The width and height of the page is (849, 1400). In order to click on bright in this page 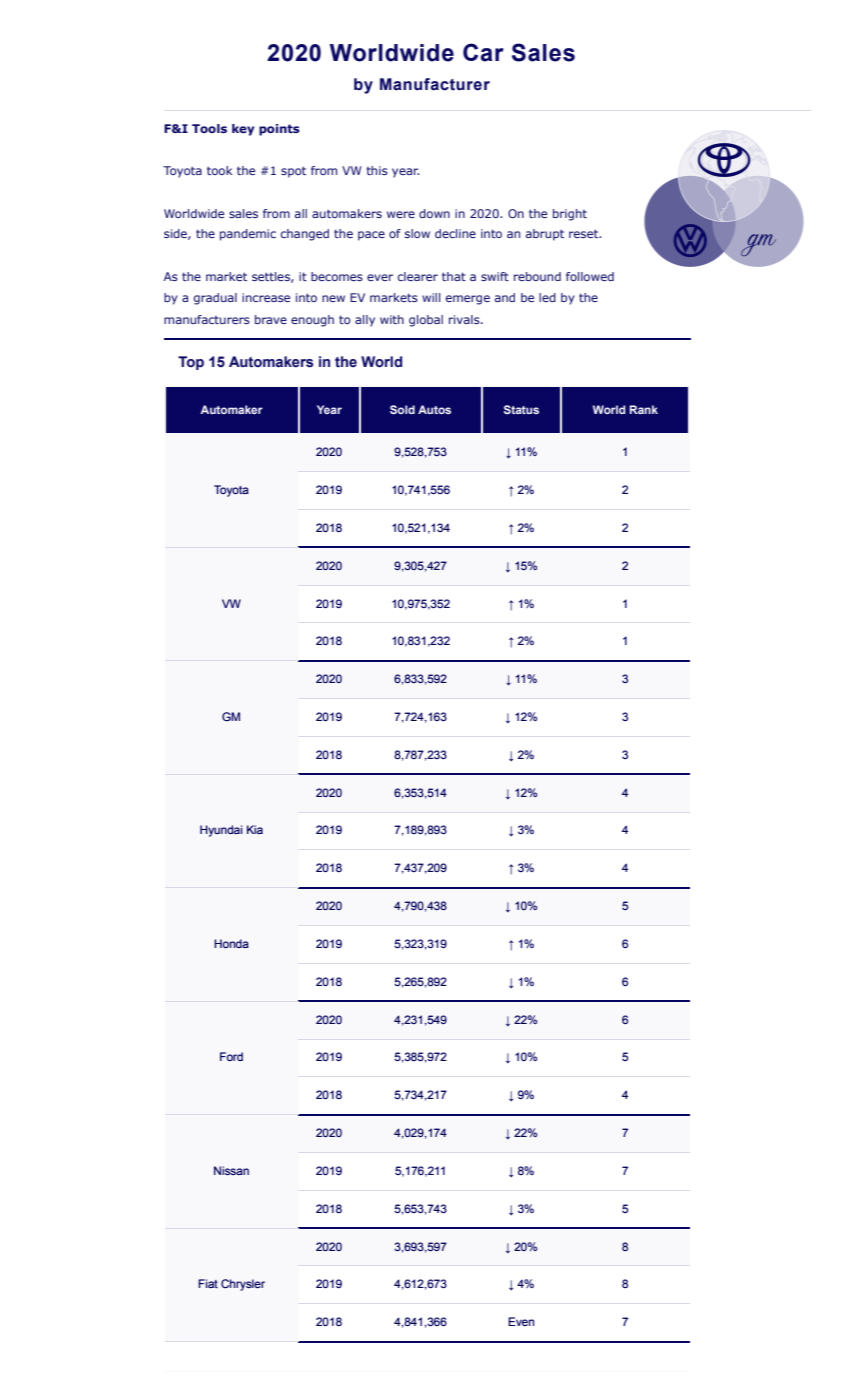, I will do `click(570, 215)`.
